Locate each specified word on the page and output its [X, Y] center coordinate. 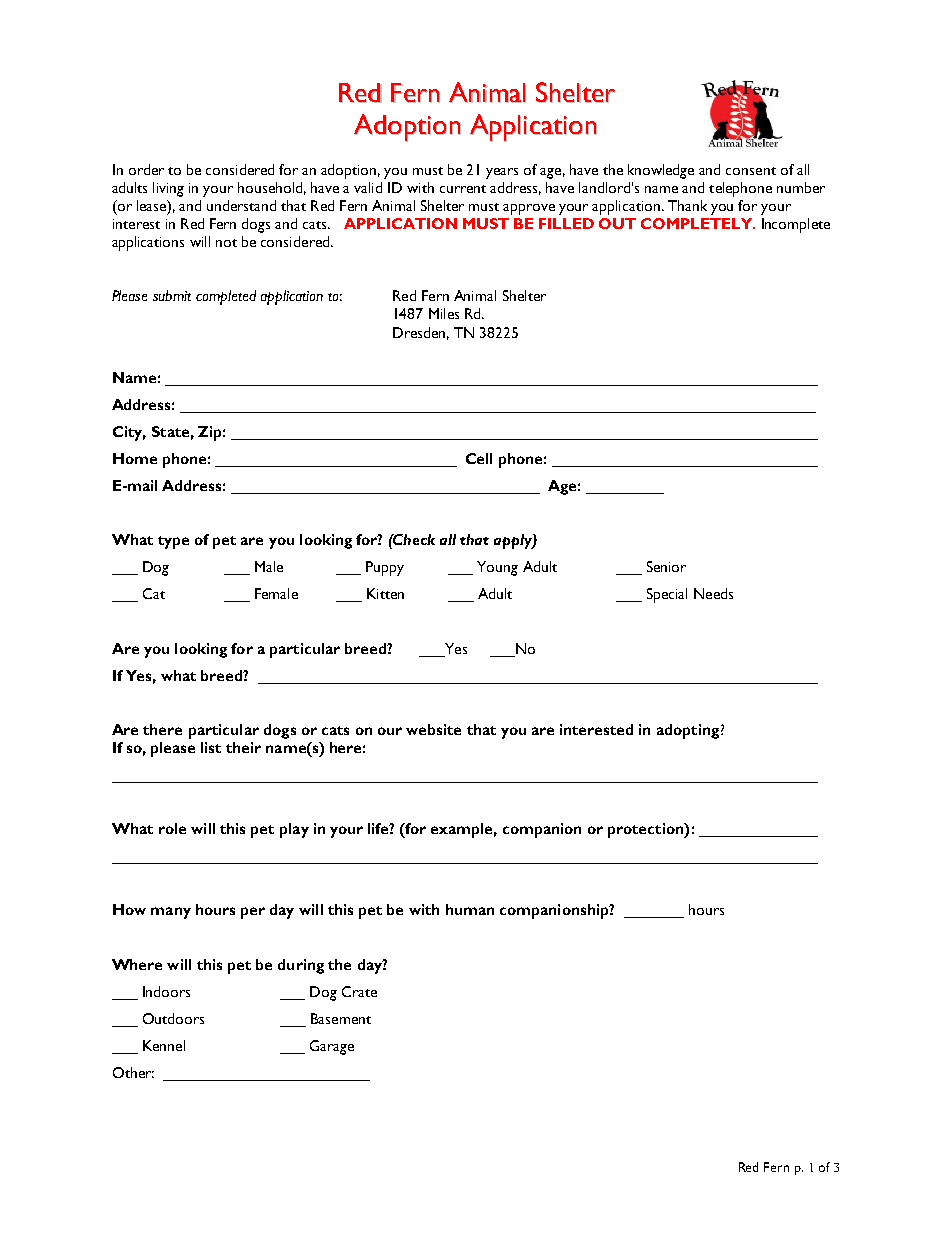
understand [241, 205]
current [463, 189]
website [433, 729]
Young [497, 568]
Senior [666, 566]
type [173, 542]
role [172, 828]
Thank [687, 205]
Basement [341, 1018]
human [470, 909]
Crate [359, 991]
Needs [713, 593]
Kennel [164, 1045]
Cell [479, 458]
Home [135, 458]
